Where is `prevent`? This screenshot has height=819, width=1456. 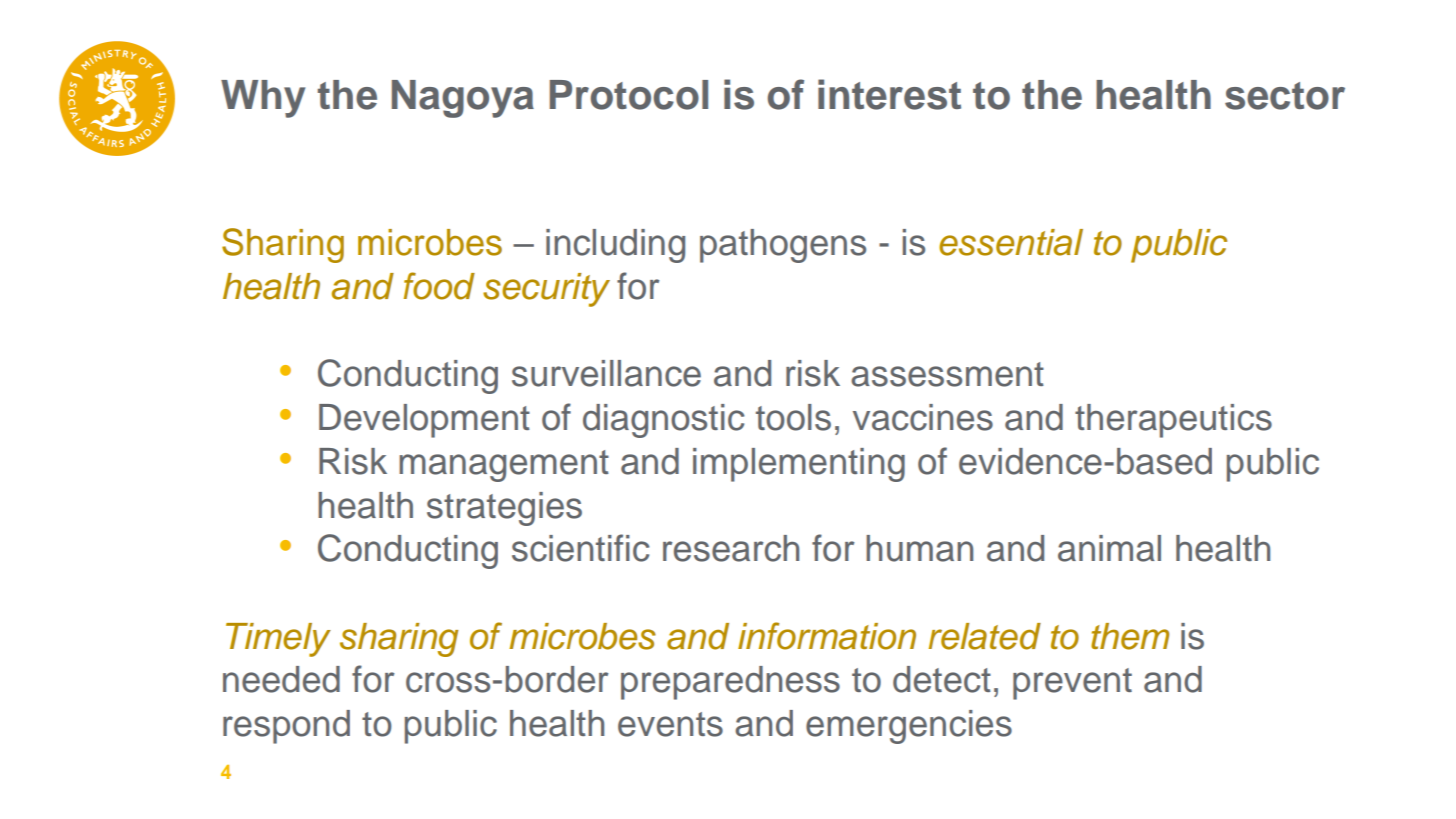
prevent is located at coordinates (1072, 684).
